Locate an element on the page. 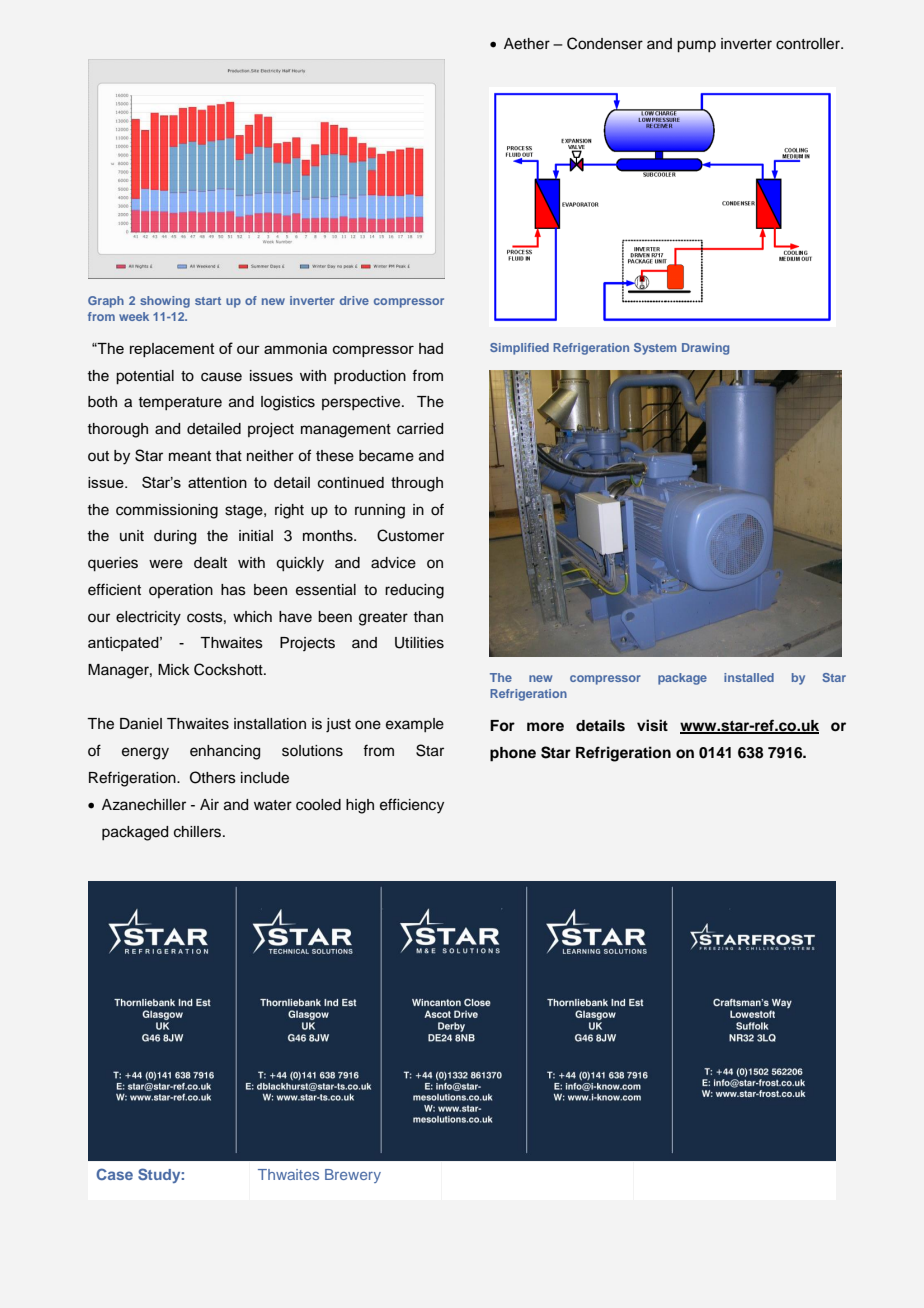 The image size is (924, 1308). commissioning is located at coordinates (167, 511).
